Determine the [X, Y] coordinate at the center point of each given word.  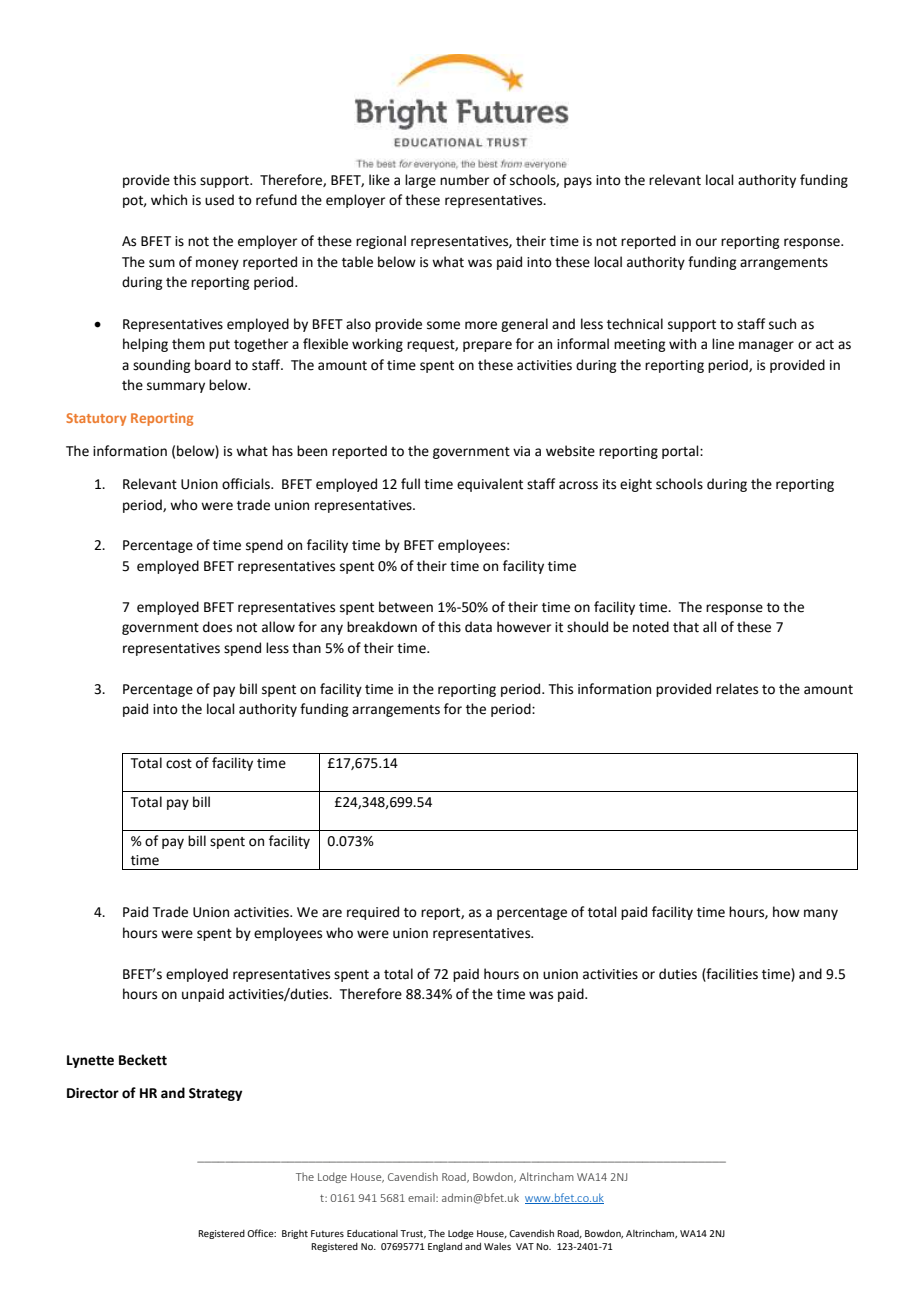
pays [578, 182]
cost [179, 764]
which [169, 200]
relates [737, 689]
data [478, 627]
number [464, 180]
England [445, 1247]
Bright [295, 1234]
